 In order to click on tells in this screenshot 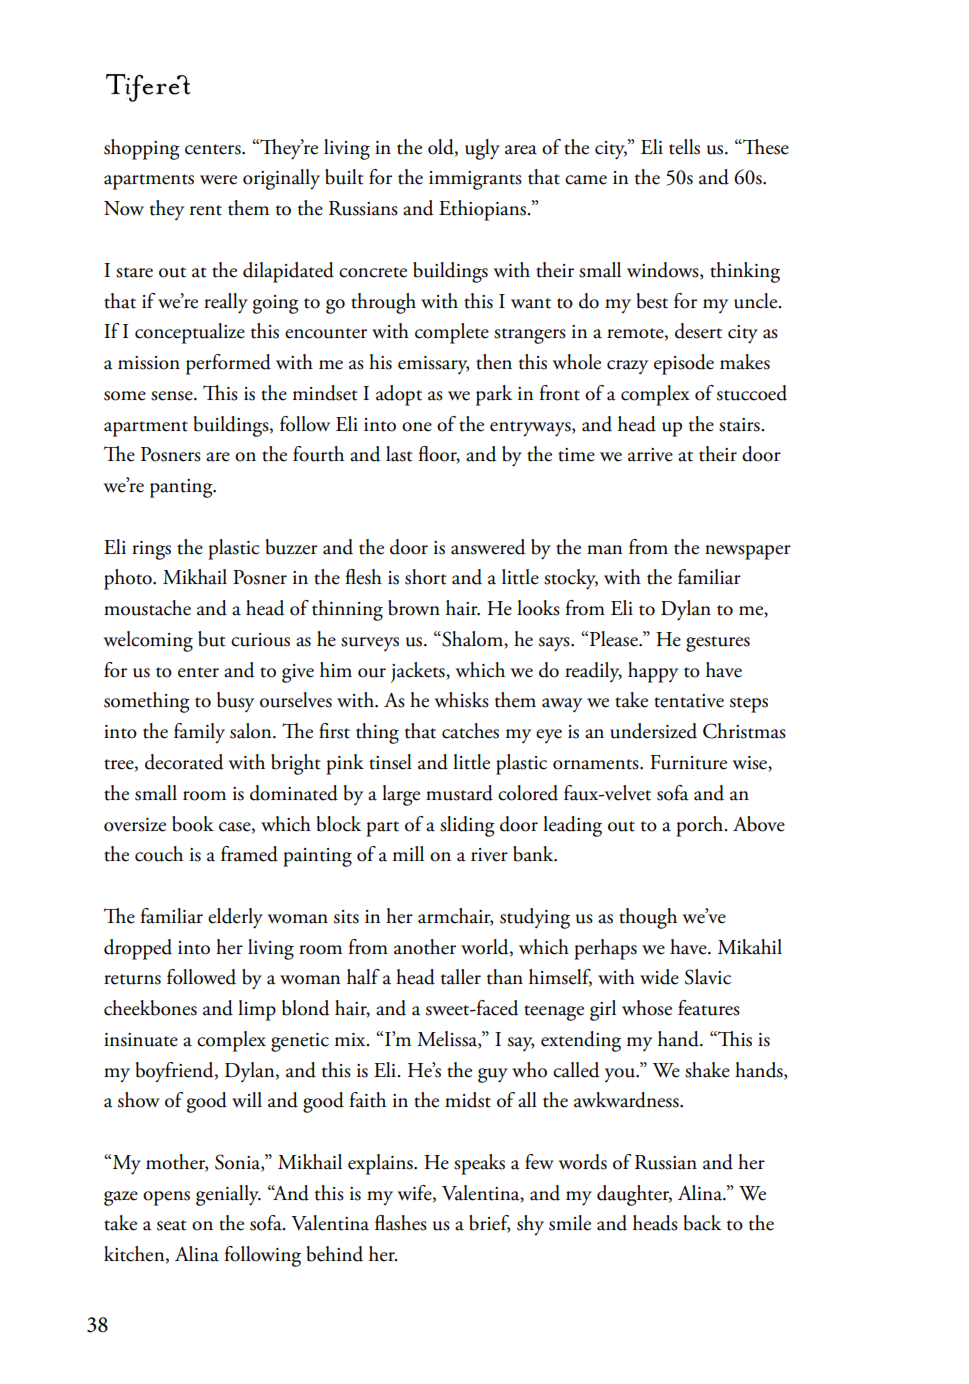, I will do `click(684, 147)`.
